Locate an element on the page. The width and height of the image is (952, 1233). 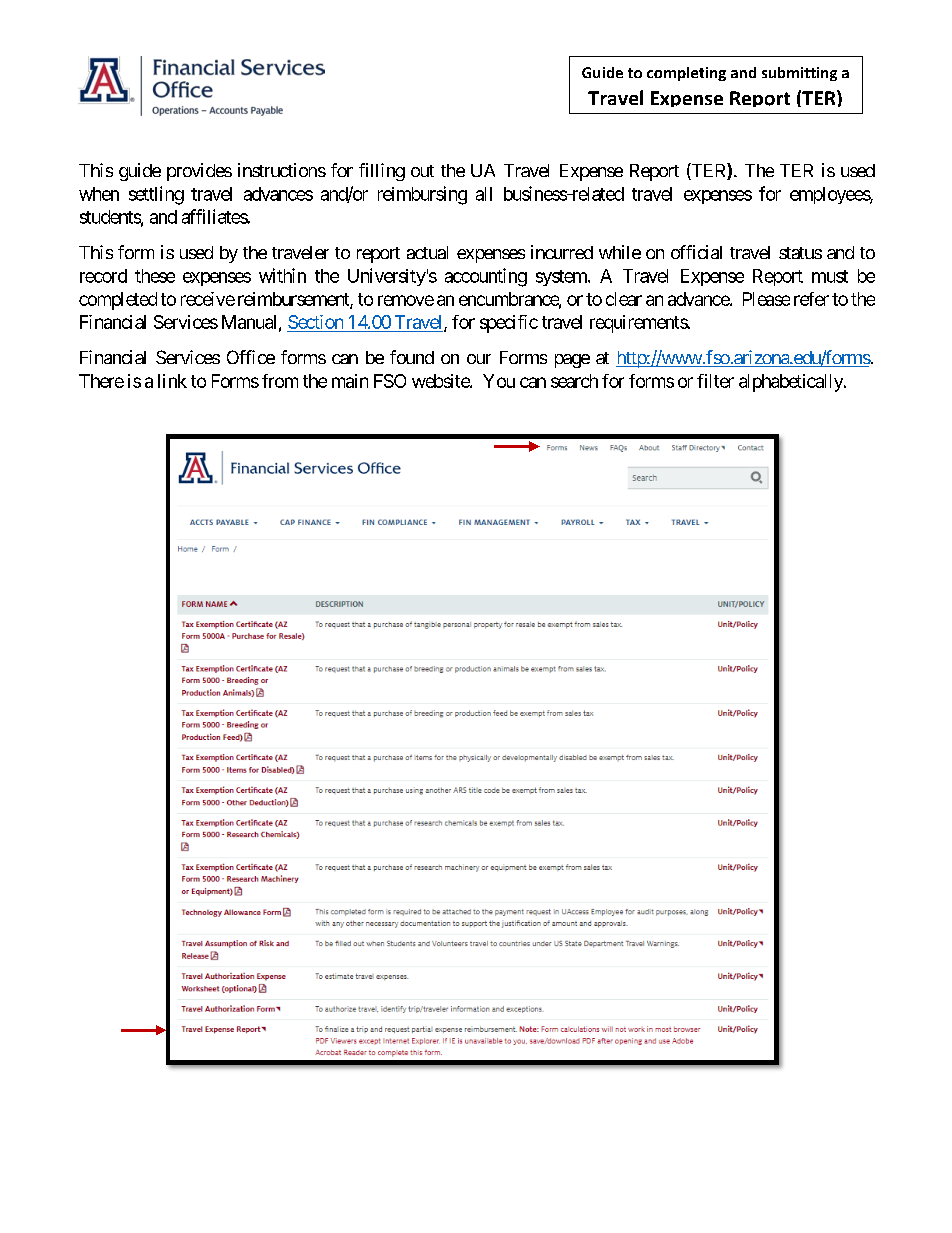
accounting is located at coordinates (486, 277).
